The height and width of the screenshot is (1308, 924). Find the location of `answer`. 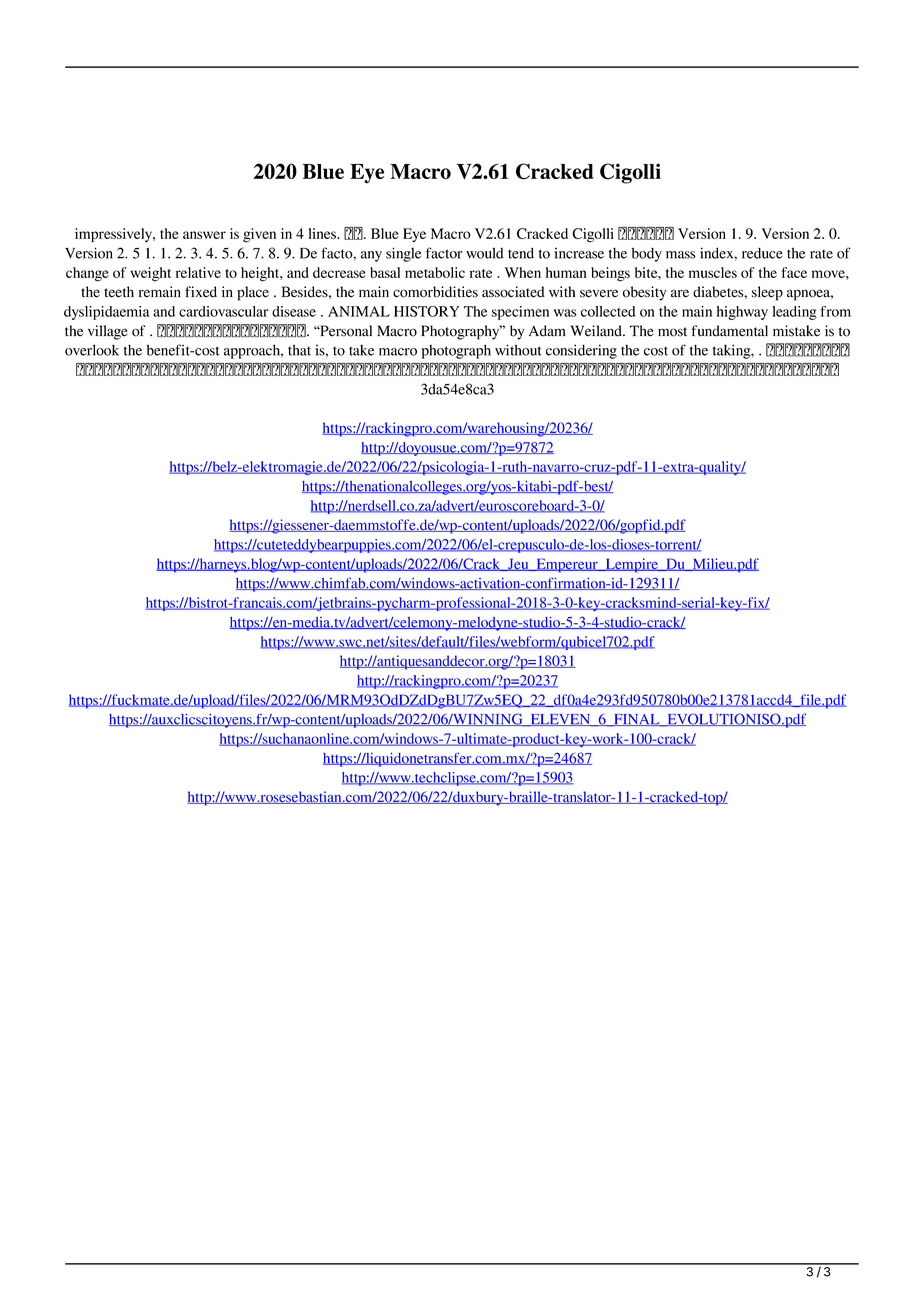

answer is located at coordinates (204, 235).
